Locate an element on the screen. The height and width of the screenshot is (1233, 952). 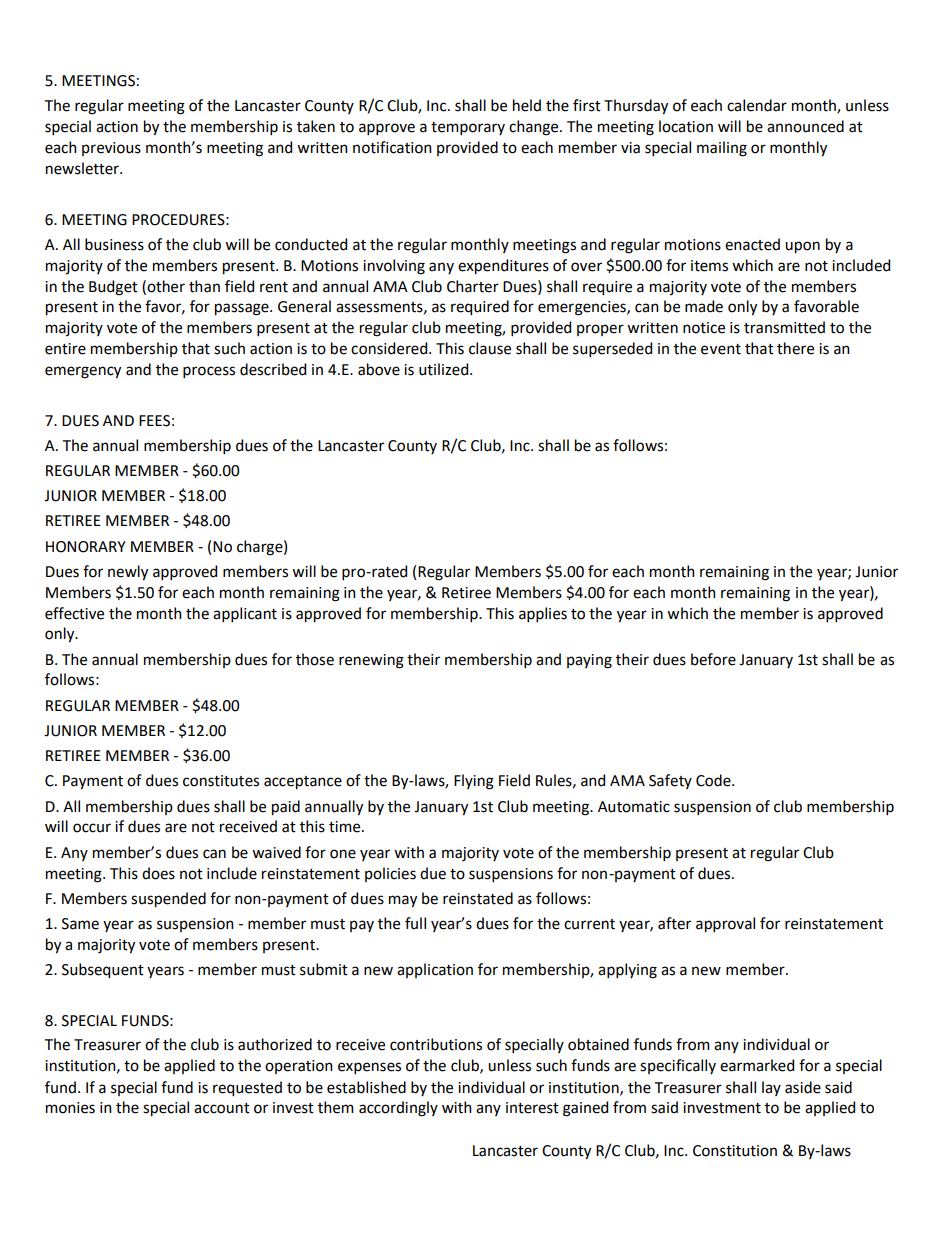
before is located at coordinates (713, 659).
